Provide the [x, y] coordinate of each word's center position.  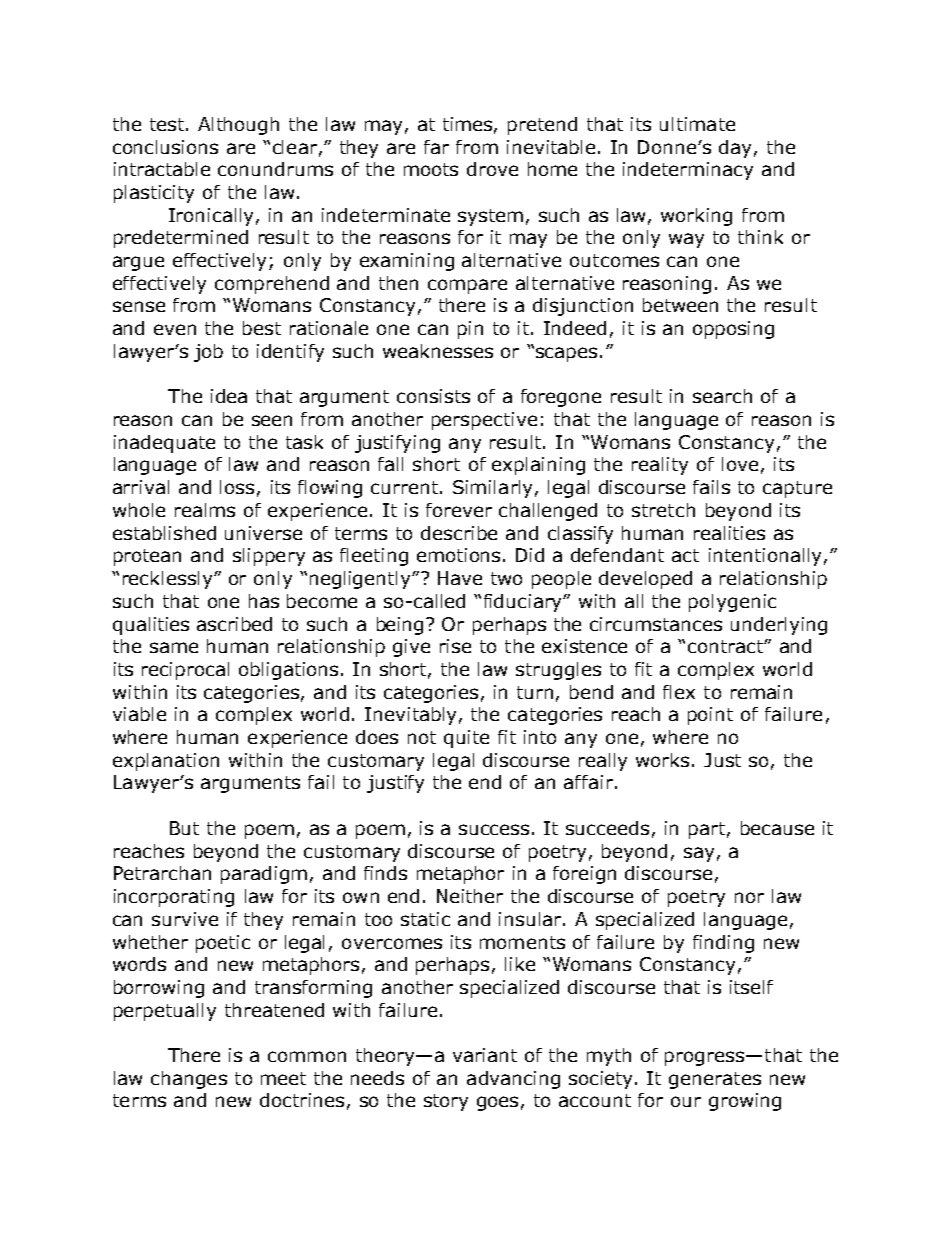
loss [237, 487]
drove [492, 169]
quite [466, 739]
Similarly [492, 489]
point [710, 716]
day [735, 149]
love [740, 464]
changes [189, 1080]
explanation [166, 762]
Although [238, 126]
